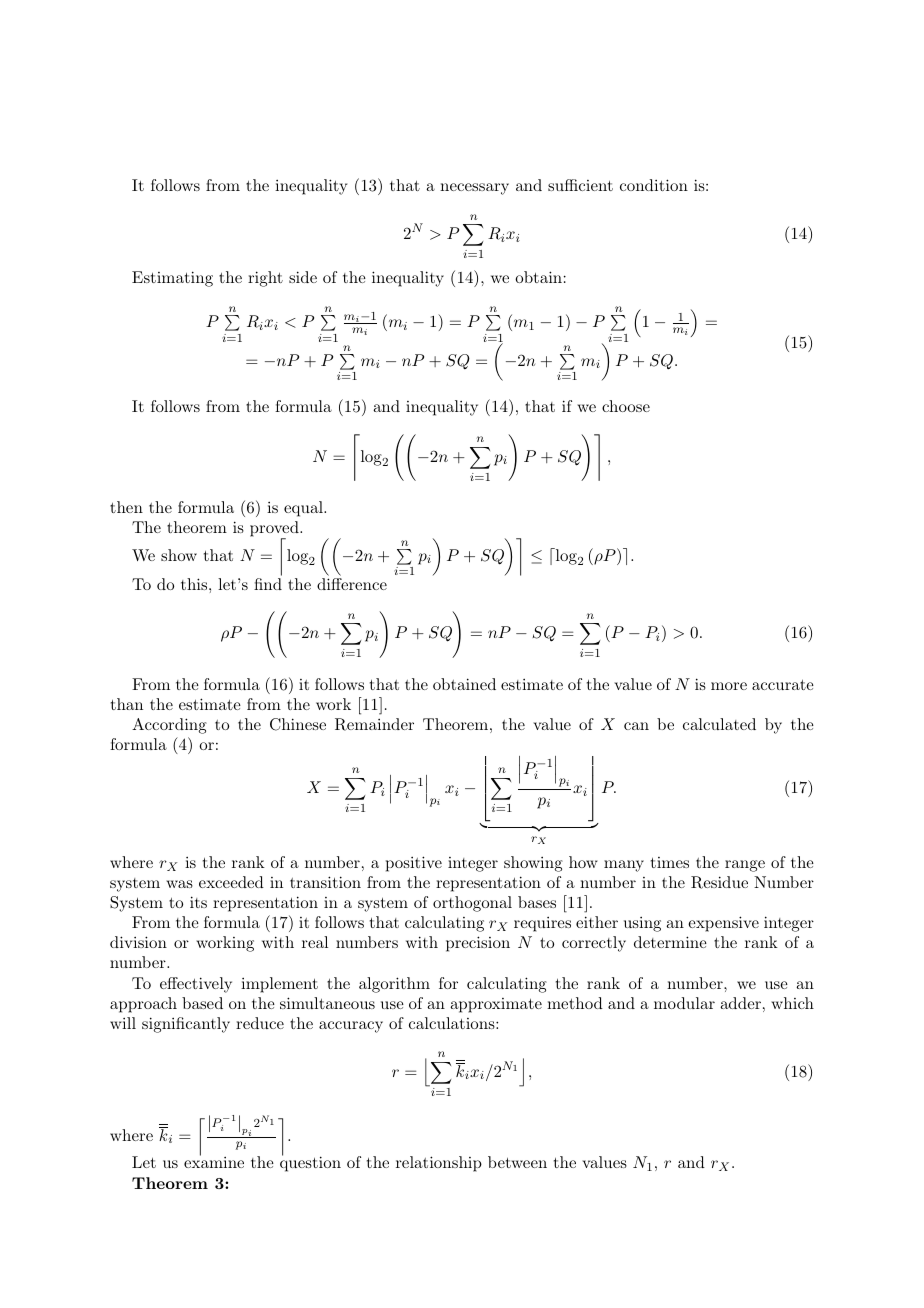 Image resolution: width=924 pixels, height=1308 pixels. What do you see at coordinates (729, 686) in the screenshot?
I see `more` at bounding box center [729, 686].
